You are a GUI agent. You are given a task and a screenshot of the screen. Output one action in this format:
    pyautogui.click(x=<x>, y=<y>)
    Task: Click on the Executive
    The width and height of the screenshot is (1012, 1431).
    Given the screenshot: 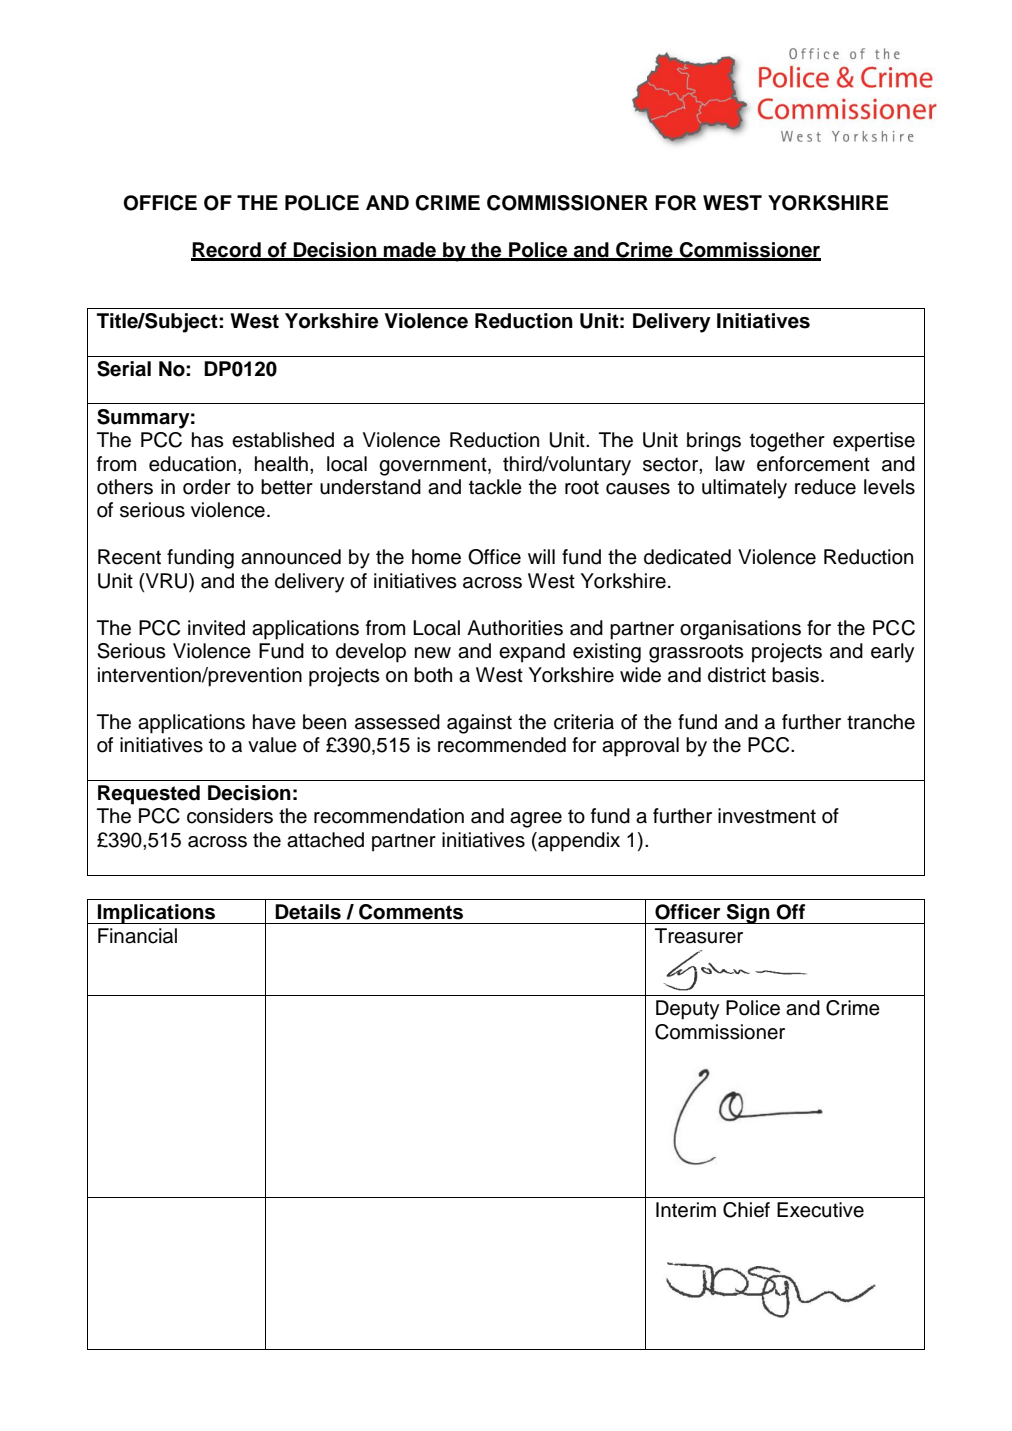 What is the action you would take?
    pyautogui.click(x=820, y=1210)
